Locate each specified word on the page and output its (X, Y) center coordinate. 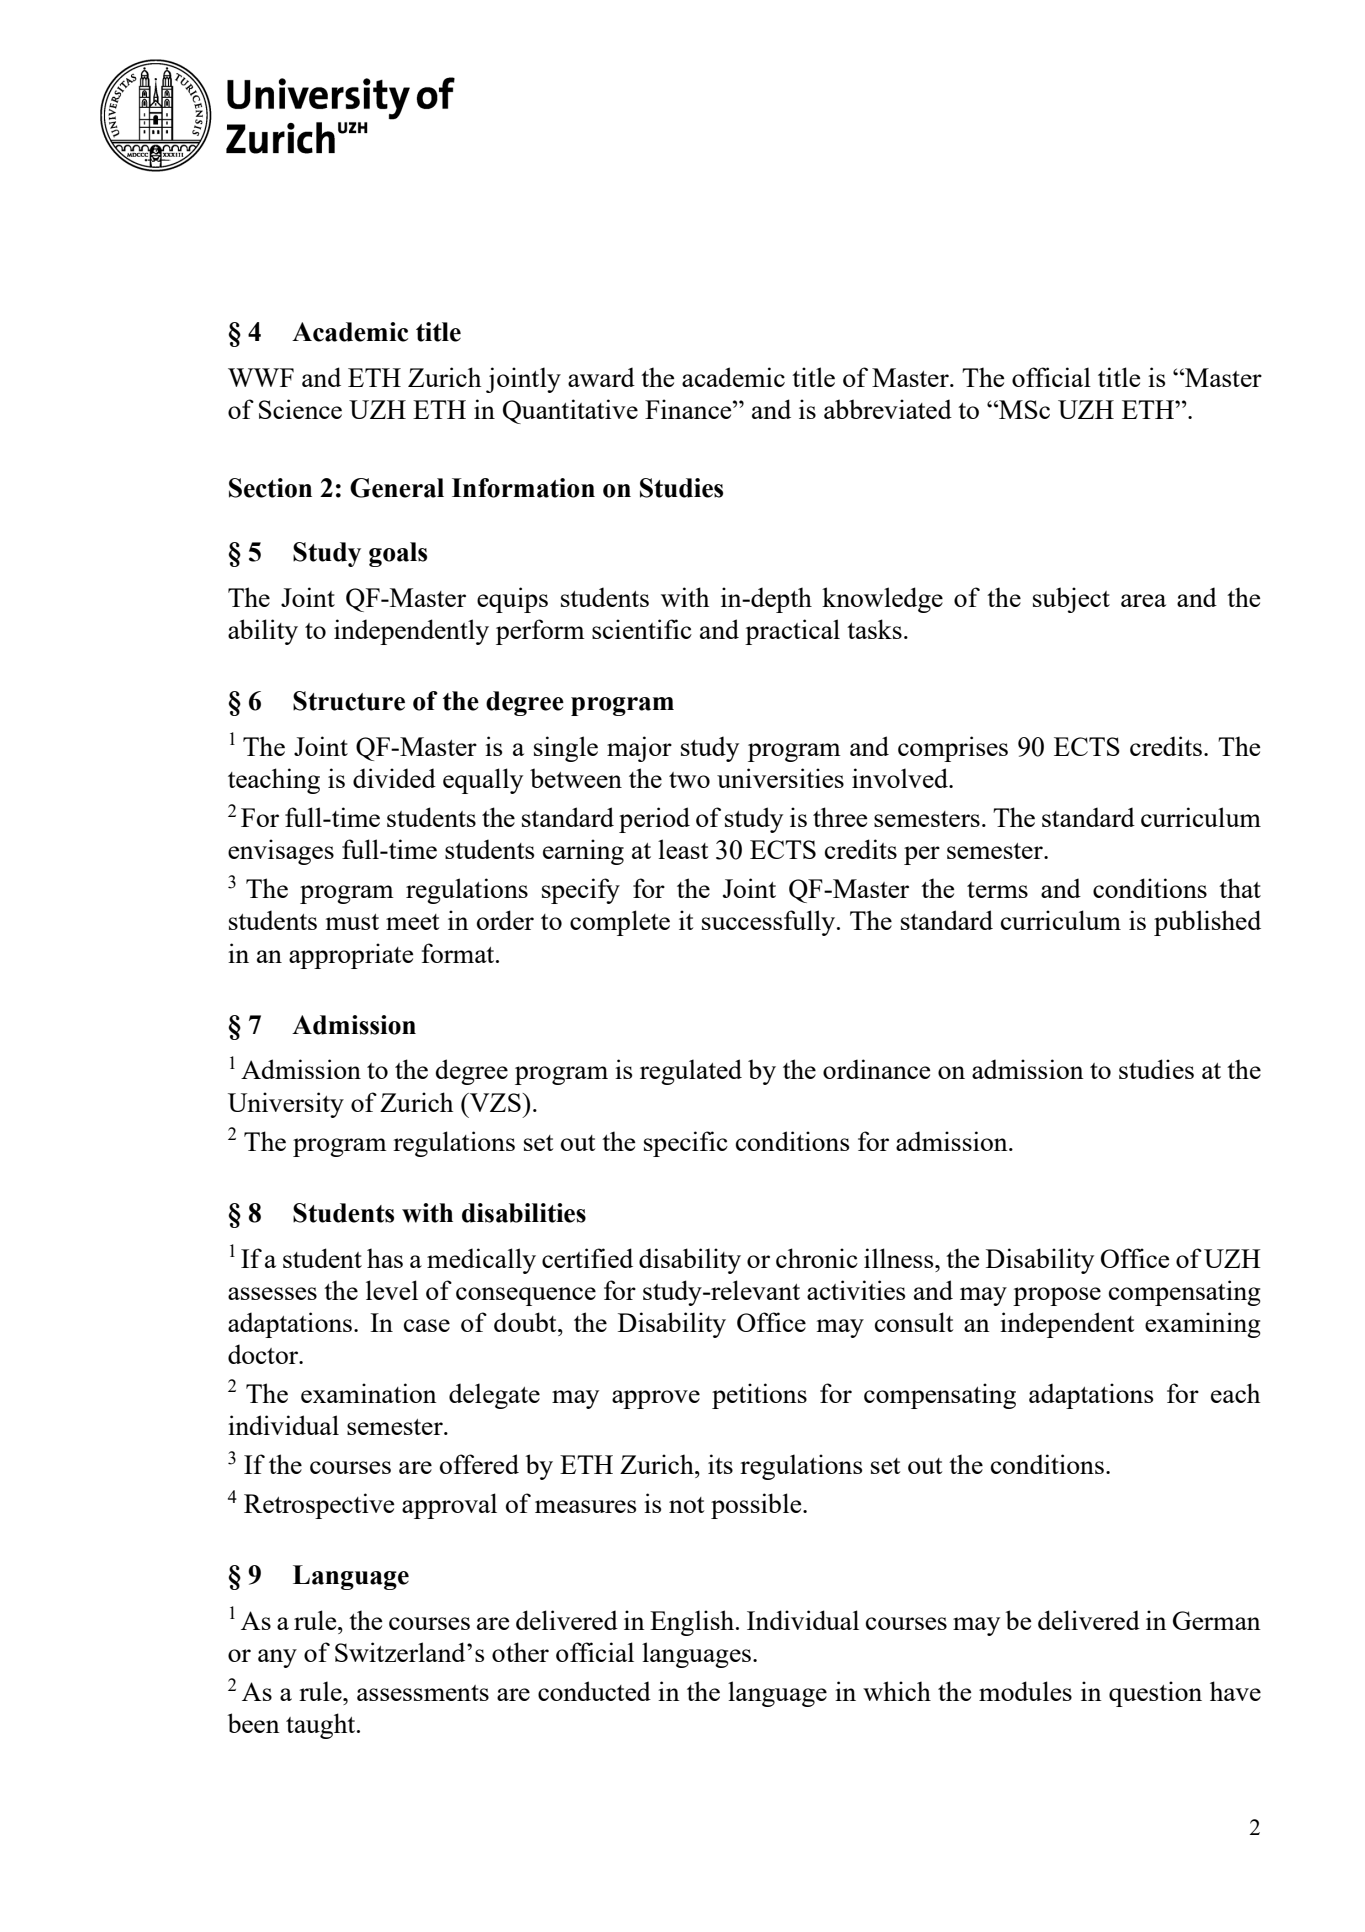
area (1143, 600)
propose (1057, 1296)
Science (300, 409)
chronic (817, 1258)
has (385, 1258)
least (683, 849)
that (1240, 888)
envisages (281, 852)
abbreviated (888, 409)
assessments (423, 1693)
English (693, 1623)
